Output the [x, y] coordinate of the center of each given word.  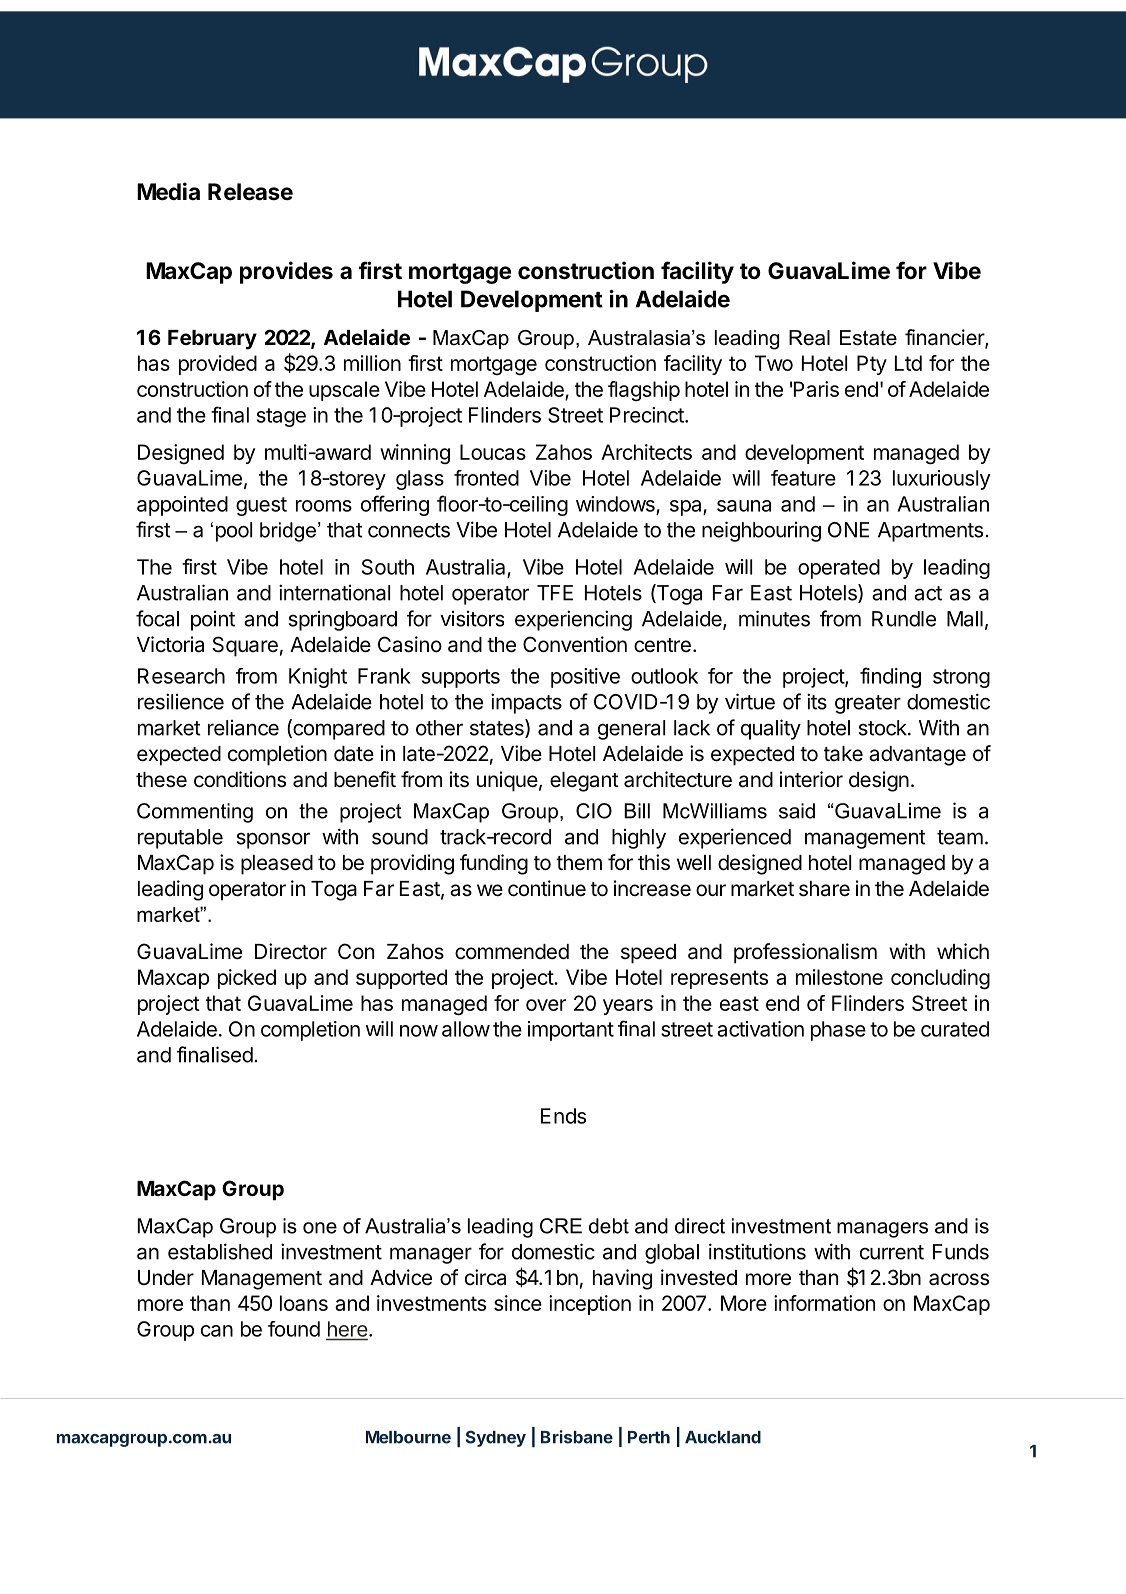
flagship [644, 391]
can [217, 1331]
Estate [868, 338]
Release [250, 192]
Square [245, 646]
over [546, 1005]
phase [838, 1031]
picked [247, 979]
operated [839, 569]
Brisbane [577, 1437]
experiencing [573, 620]
